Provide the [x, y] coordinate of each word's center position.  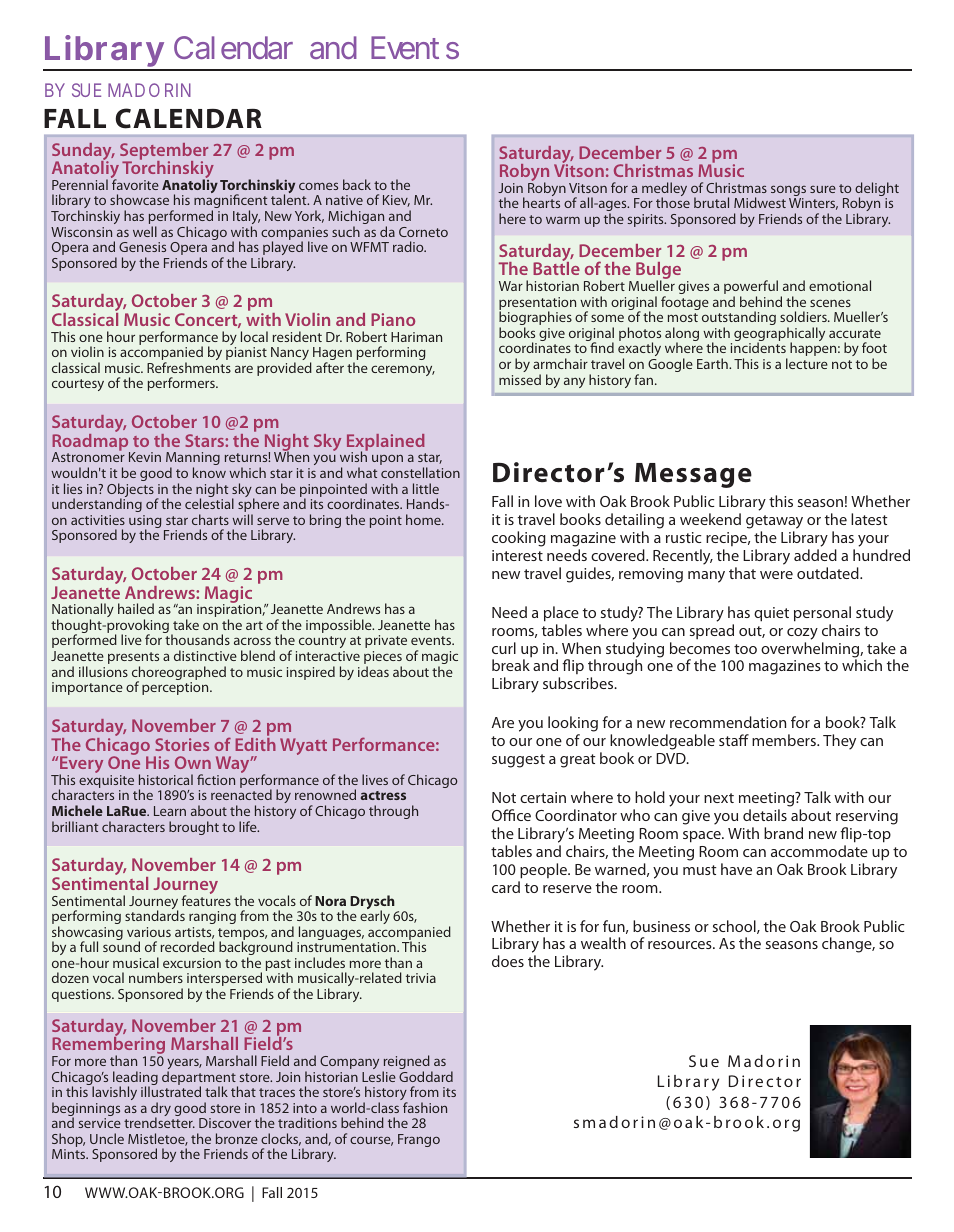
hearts [541, 202]
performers [182, 384]
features [206, 899]
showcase [139, 199]
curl [504, 648]
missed [520, 379]
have [736, 869]
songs [788, 192]
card [506, 887]
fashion [425, 1107]
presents [133, 659]
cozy [802, 634]
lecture [807, 363]
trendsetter [159, 1122]
